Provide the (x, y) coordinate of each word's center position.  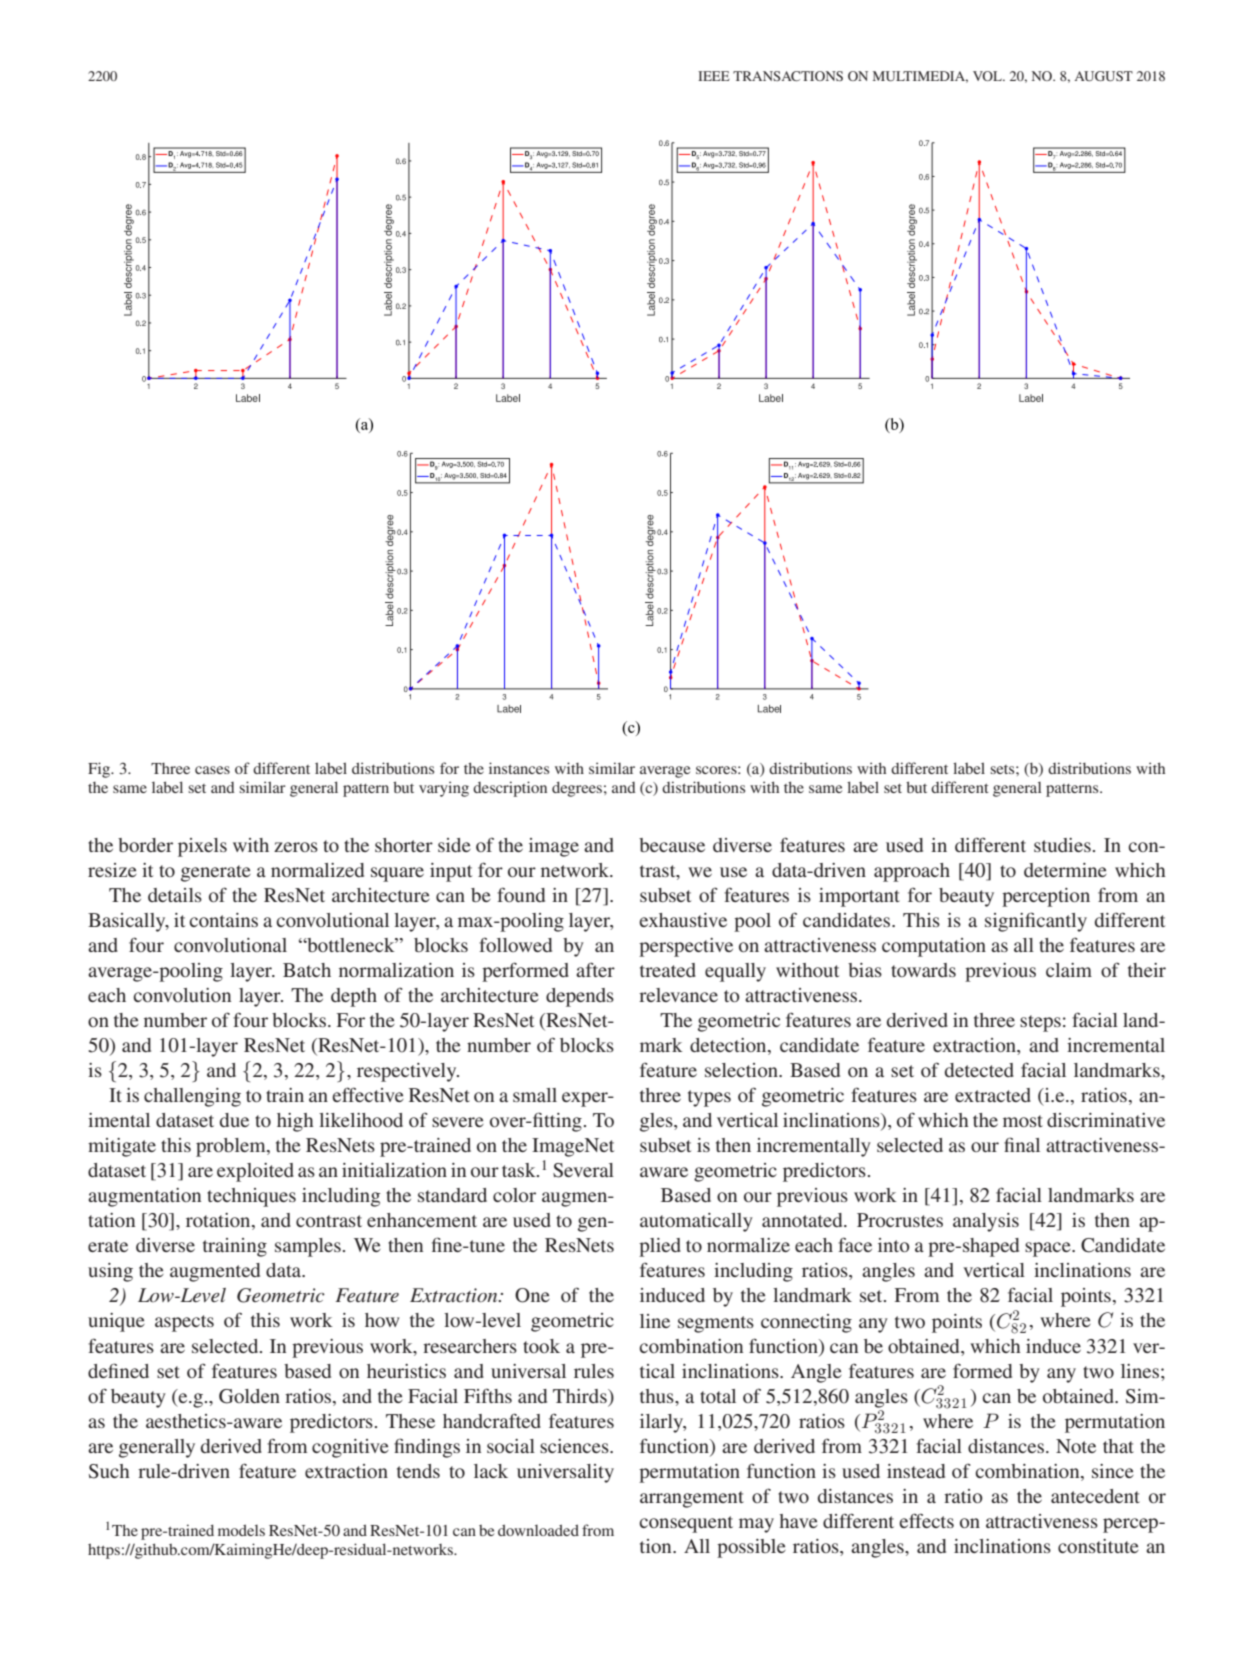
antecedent (1095, 1496)
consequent (686, 1524)
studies (1062, 845)
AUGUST (1103, 76)
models (241, 1530)
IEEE (714, 76)
